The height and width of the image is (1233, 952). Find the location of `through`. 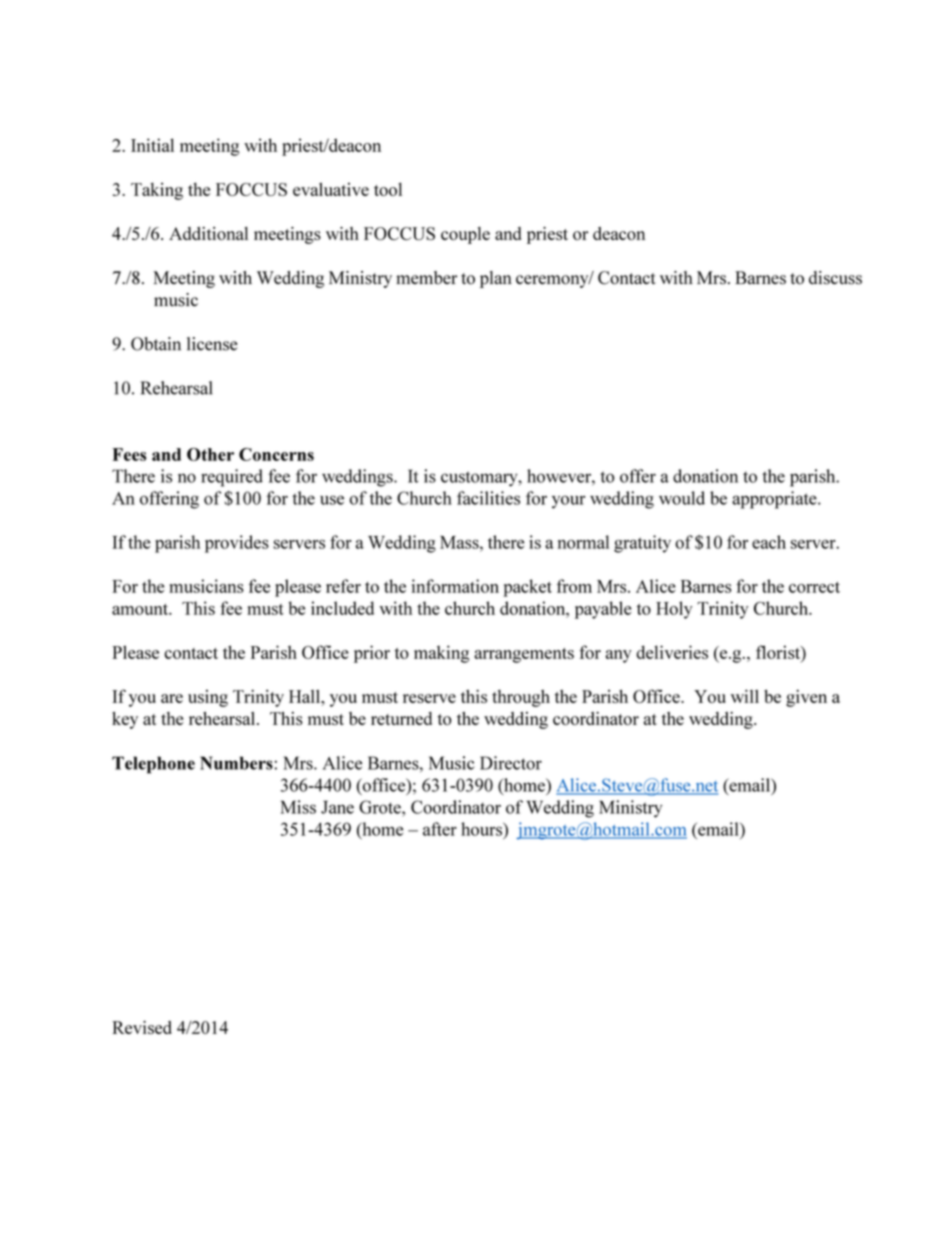

through is located at coordinates (521, 698).
